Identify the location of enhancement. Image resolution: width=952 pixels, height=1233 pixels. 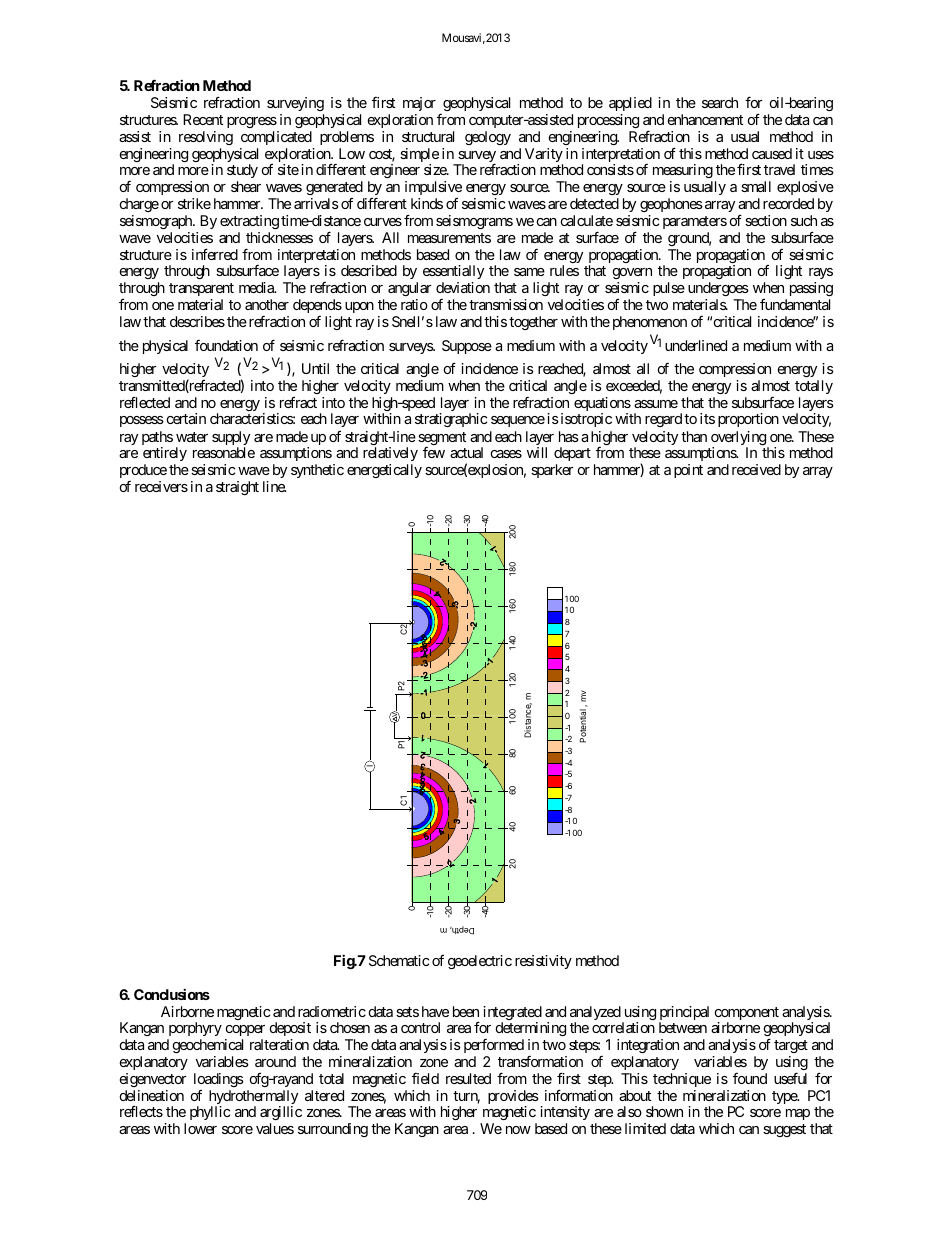
(705, 119).
